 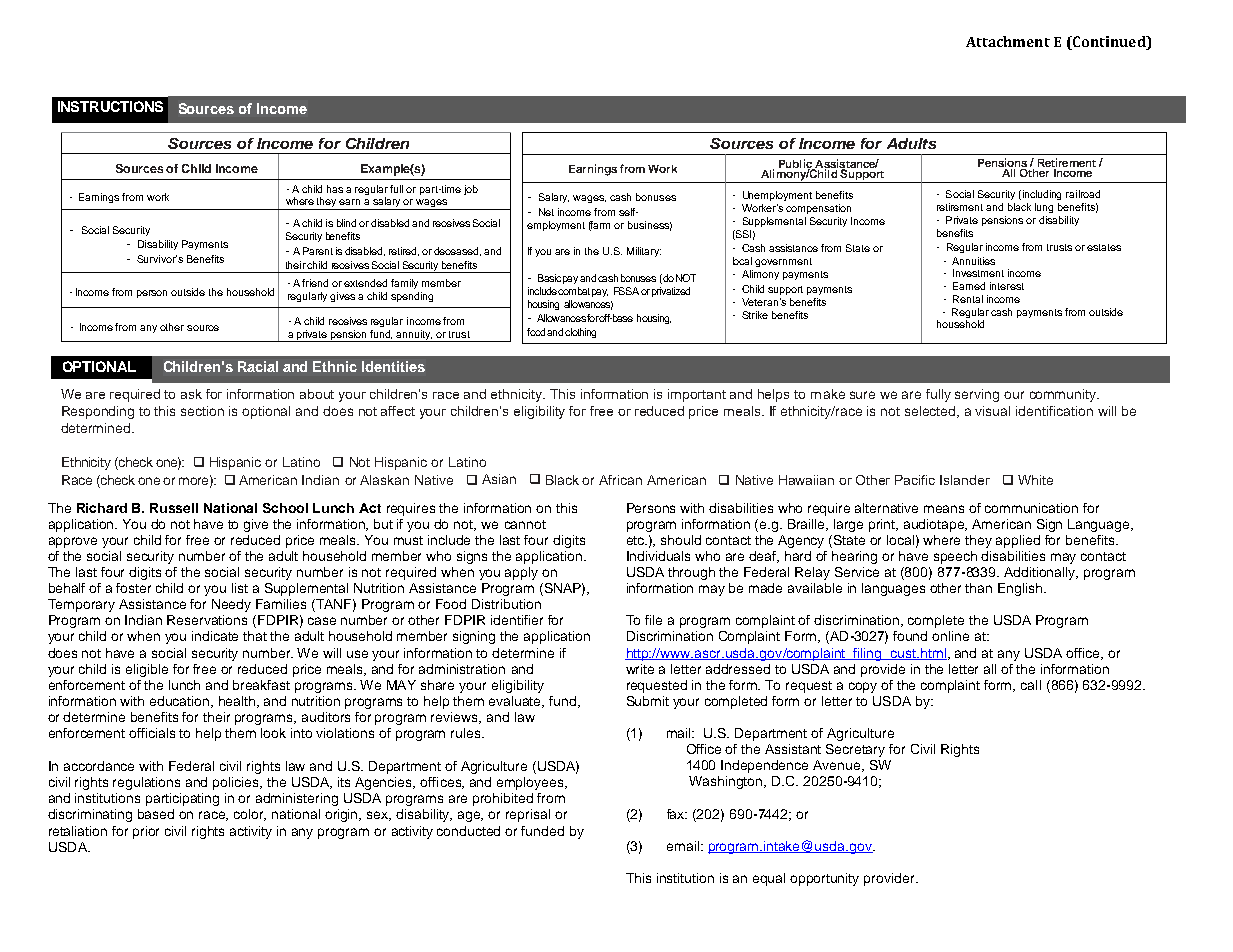 What do you see at coordinates (146, 832) in the image?
I see `prior` at bounding box center [146, 832].
